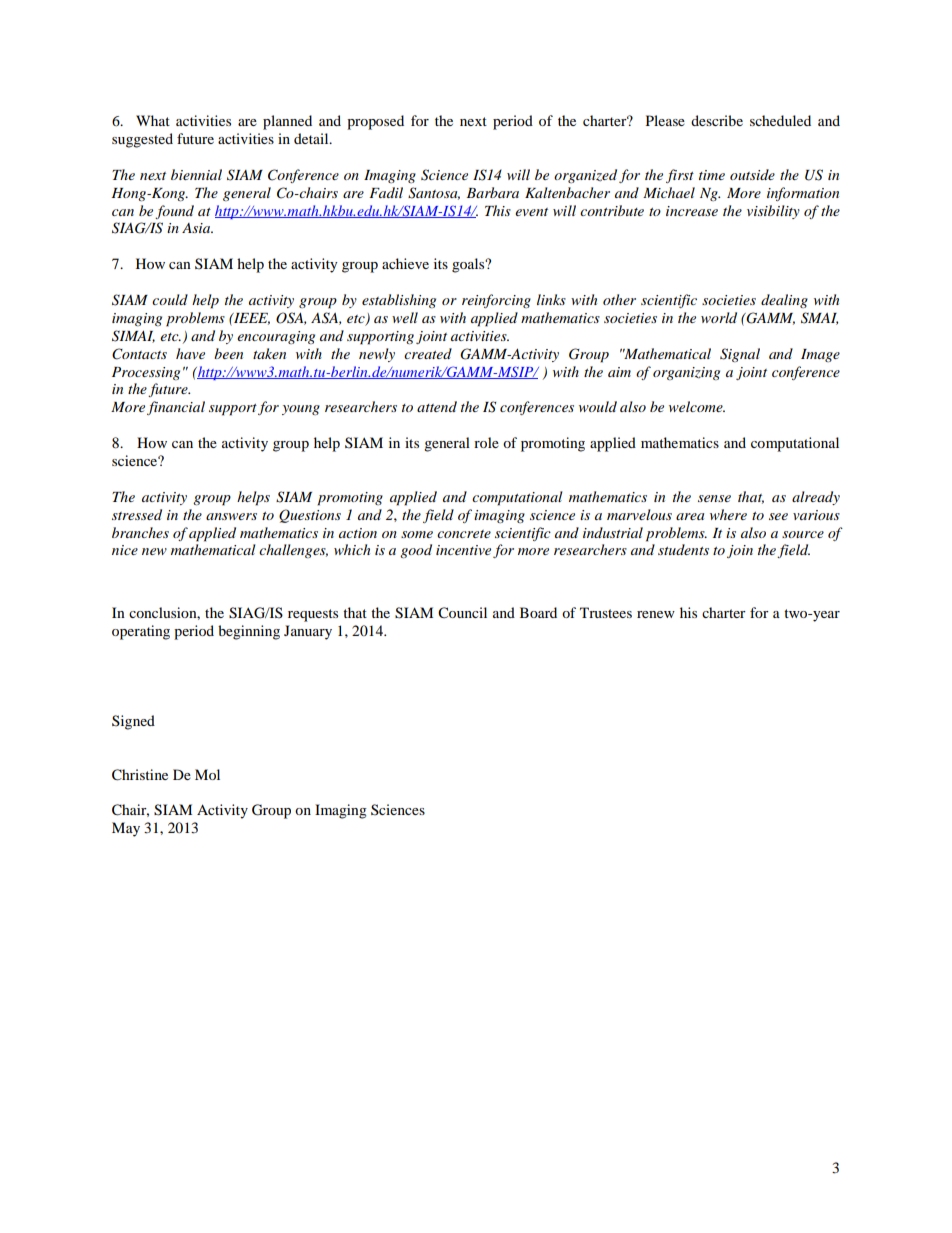 This screenshot has height=1233, width=952. I want to click on Mol, so click(207, 774).
